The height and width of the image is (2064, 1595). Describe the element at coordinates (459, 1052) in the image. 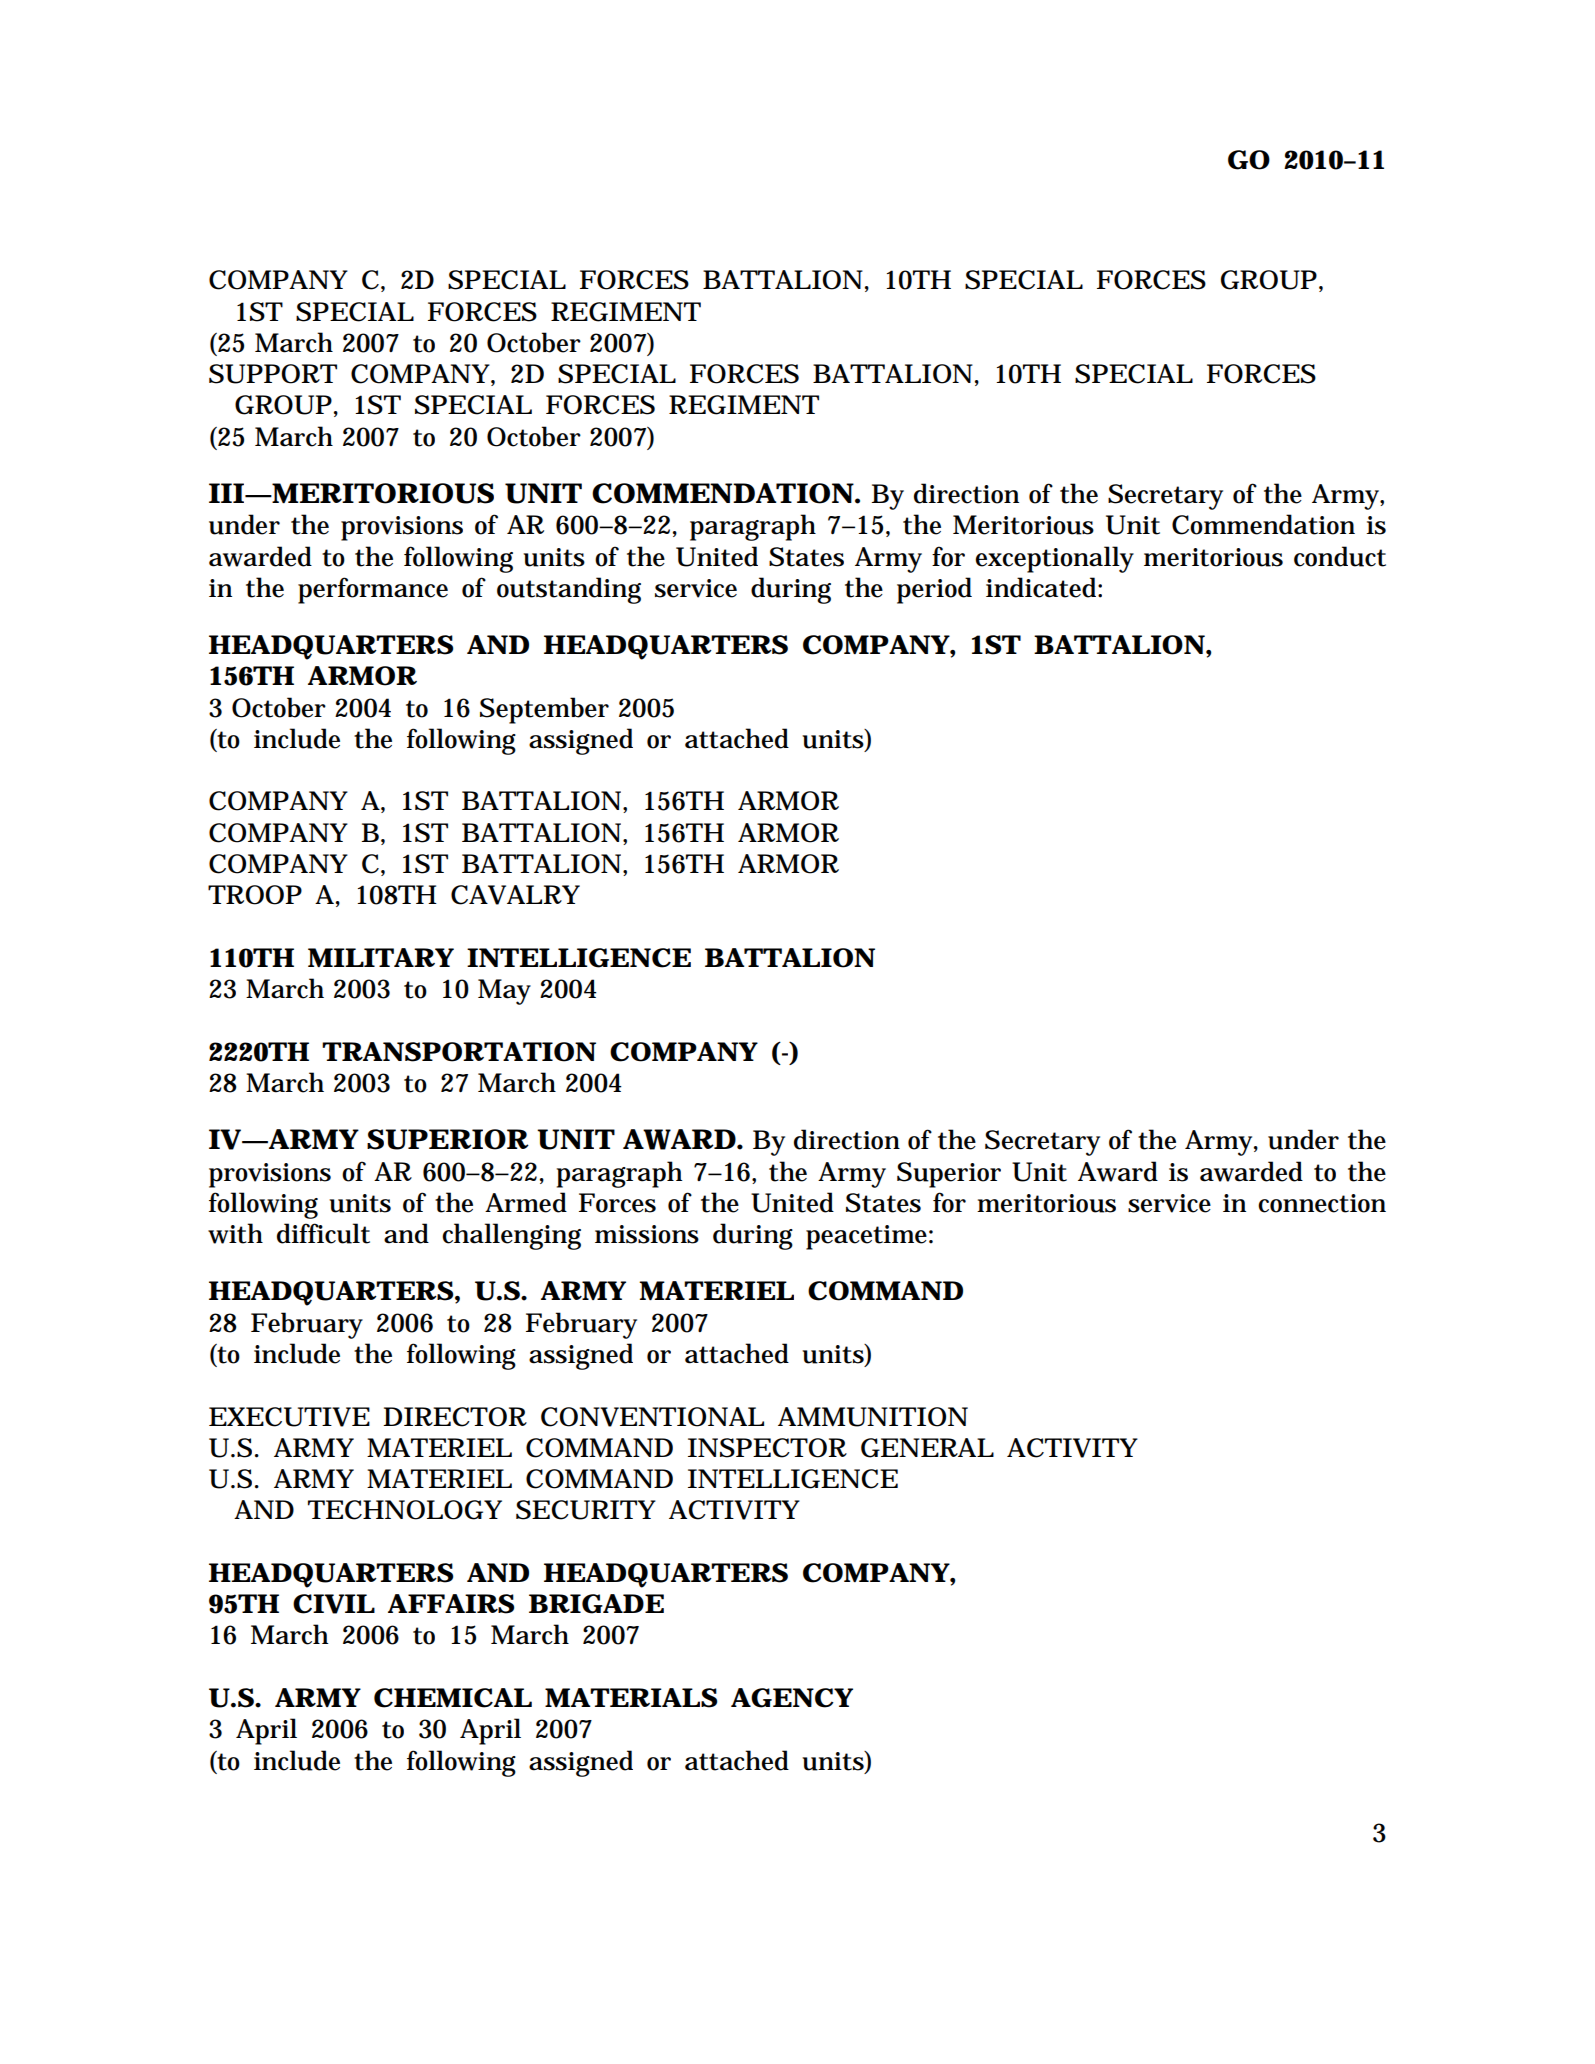

I see `TRANSPORTATION` at that location.
